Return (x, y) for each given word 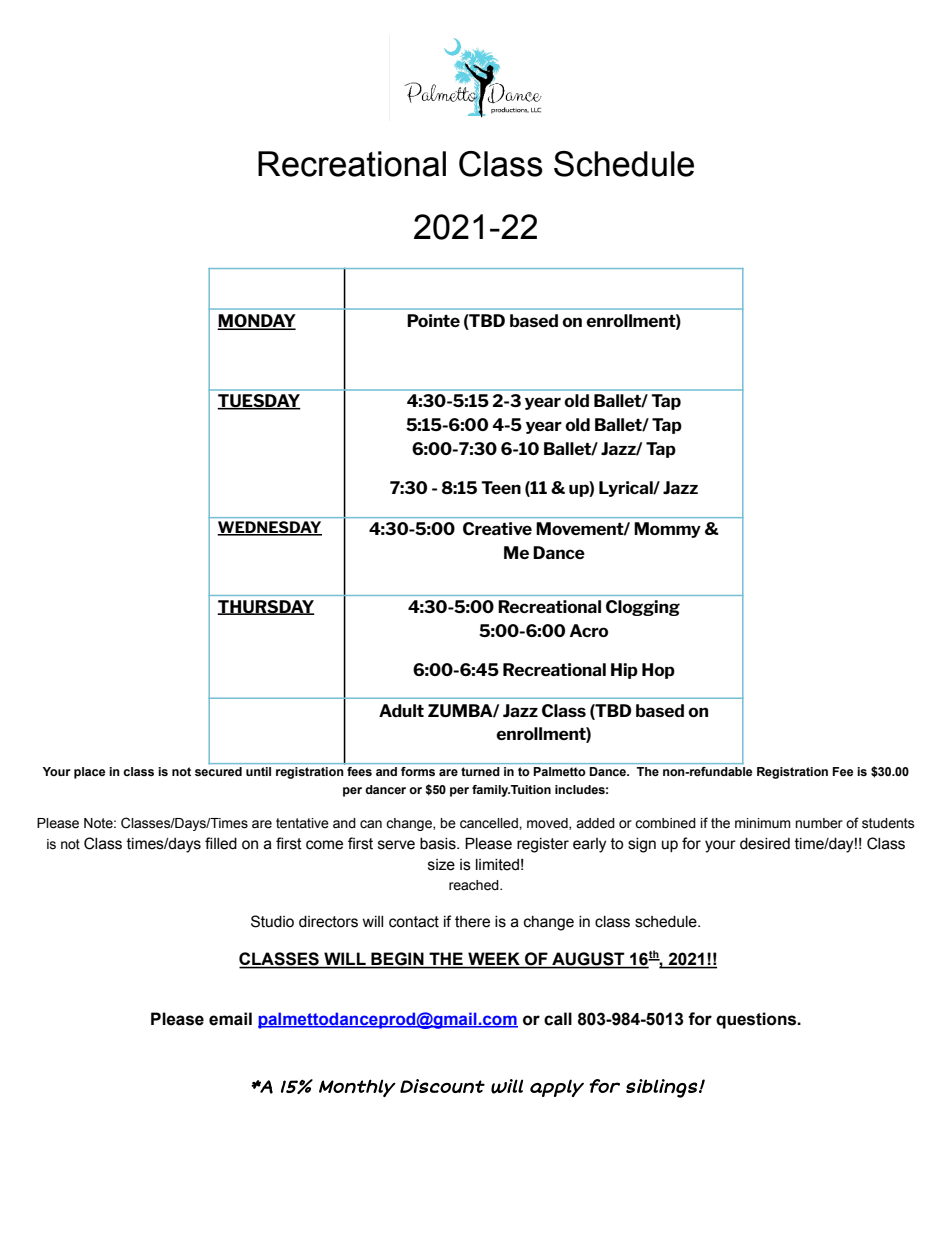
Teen (501, 487)
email (230, 1019)
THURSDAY (266, 607)
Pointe (433, 320)
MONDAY (256, 322)
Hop (658, 671)
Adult (401, 710)
